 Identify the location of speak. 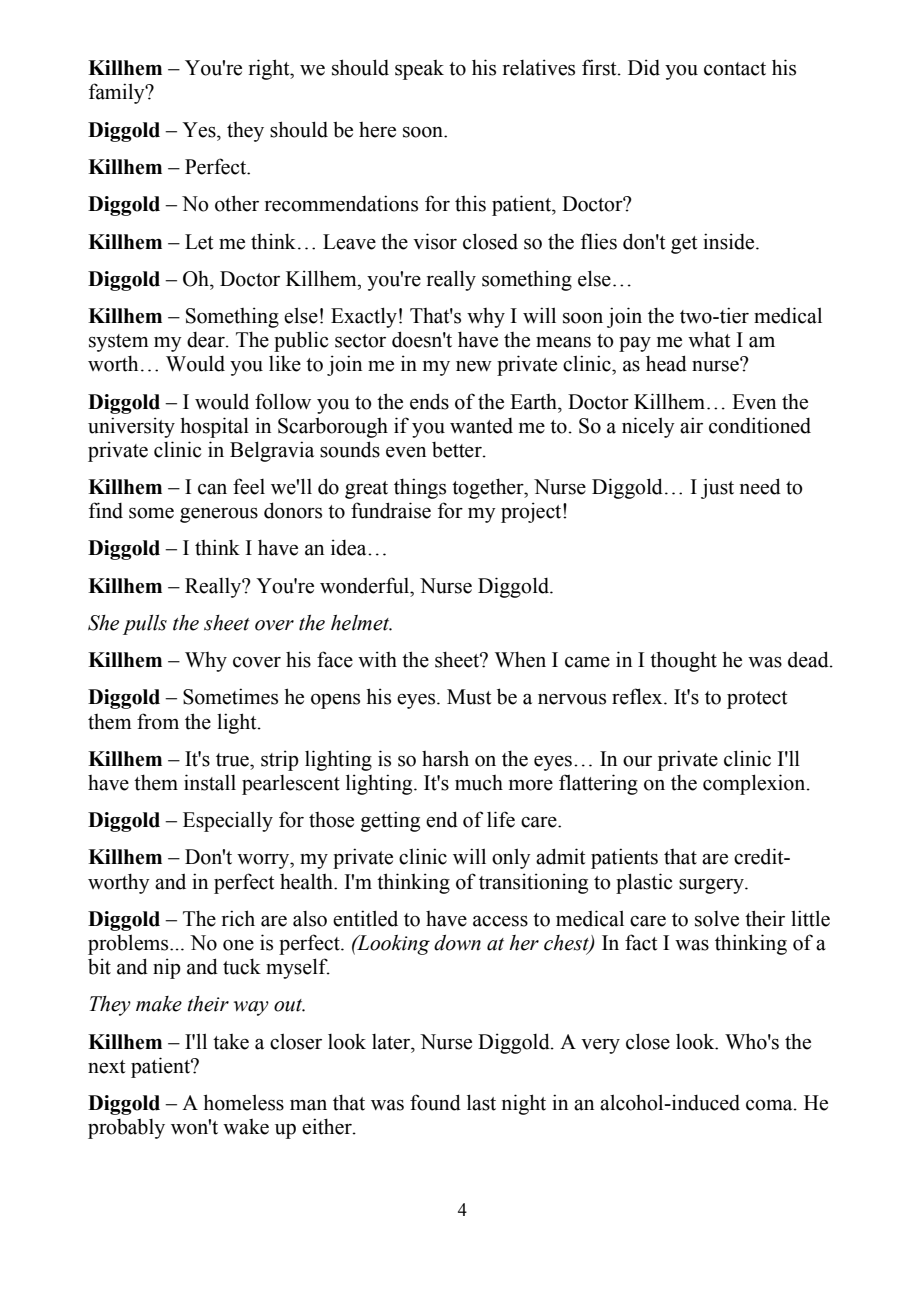
(419, 70).
